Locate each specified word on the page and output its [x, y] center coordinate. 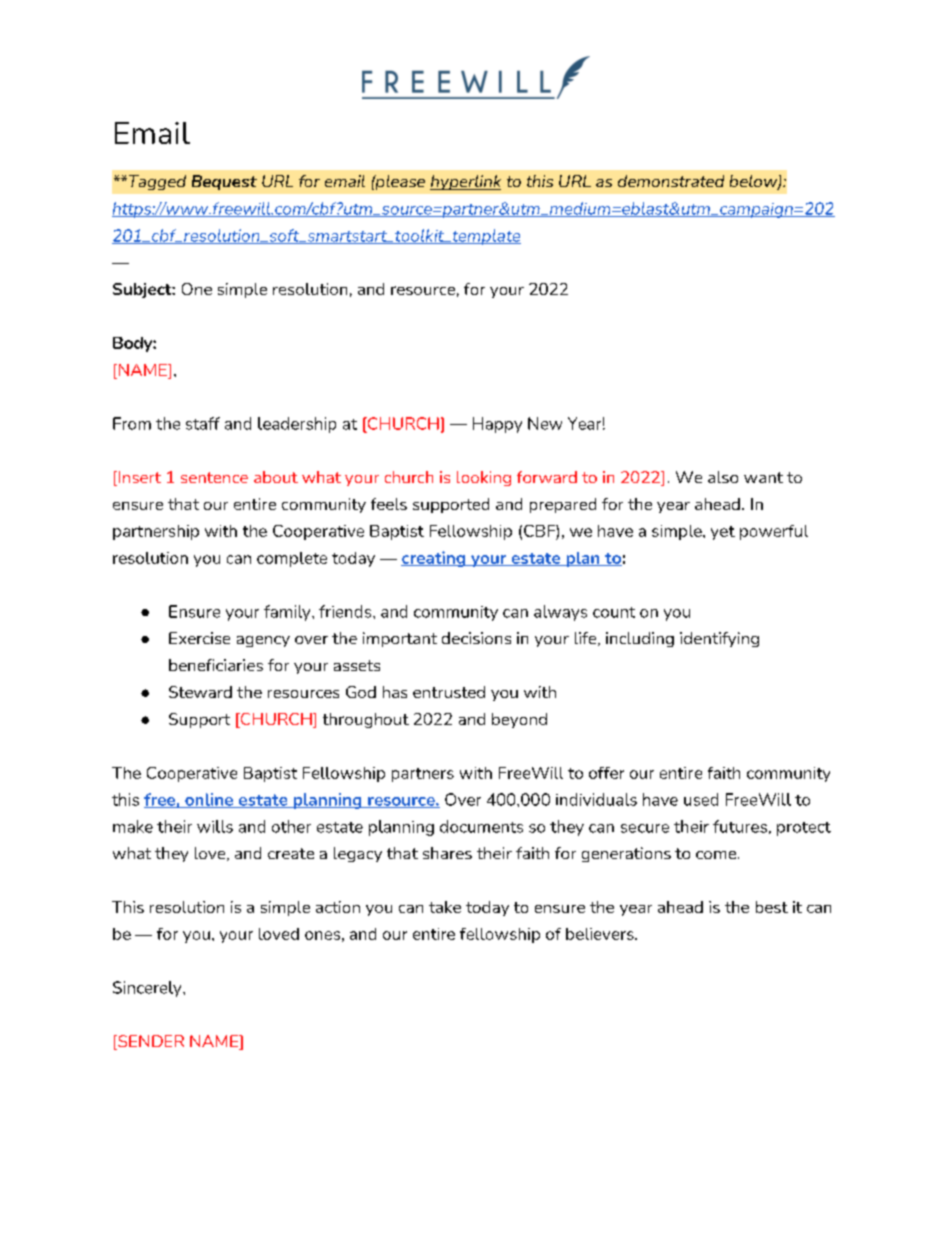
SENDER [150, 1042]
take [445, 907]
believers [601, 934]
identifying [719, 639]
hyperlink [465, 182]
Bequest [224, 182]
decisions [476, 638]
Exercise [199, 638]
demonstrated [671, 181]
